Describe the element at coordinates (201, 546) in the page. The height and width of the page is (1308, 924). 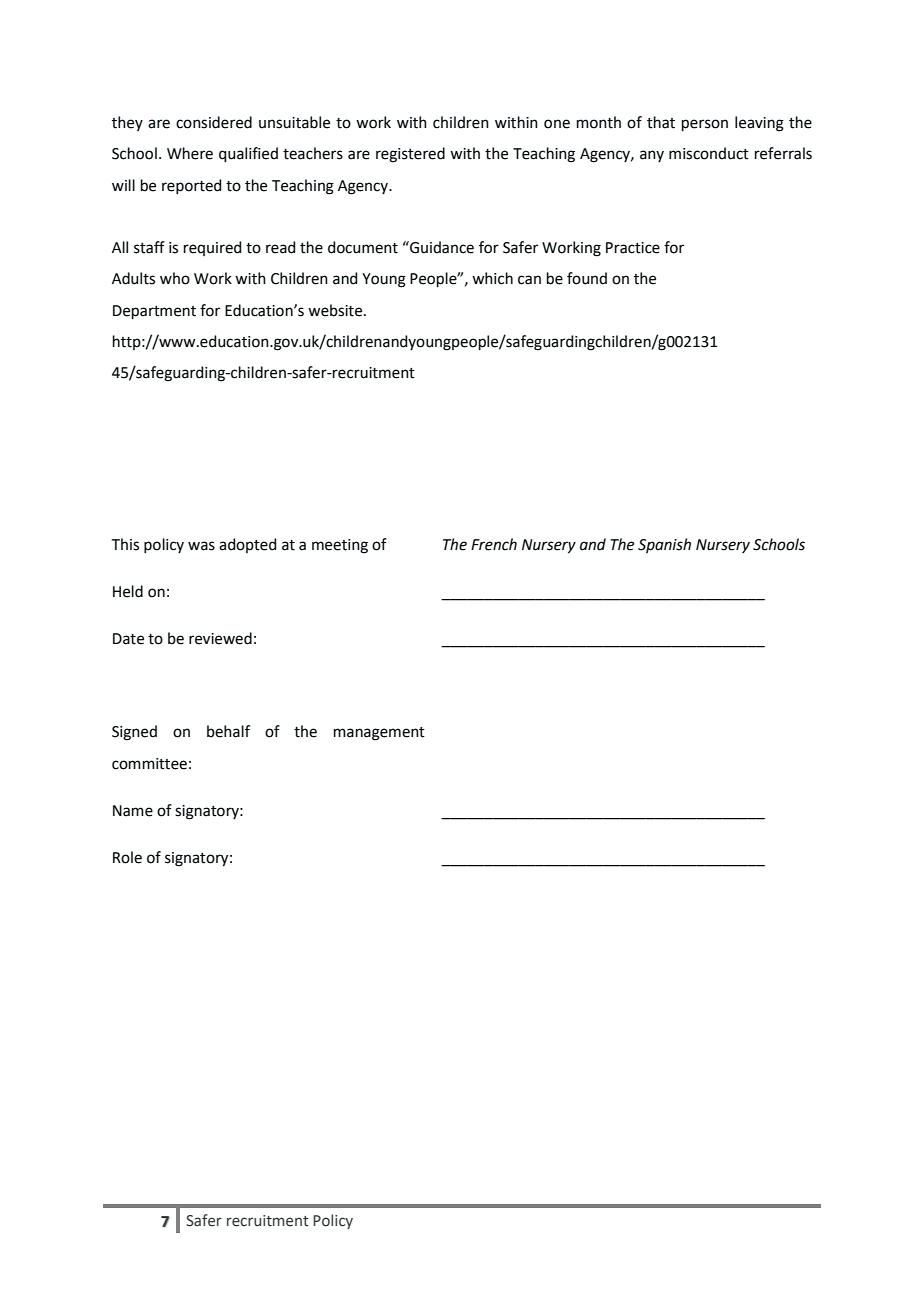
I see `was` at that location.
